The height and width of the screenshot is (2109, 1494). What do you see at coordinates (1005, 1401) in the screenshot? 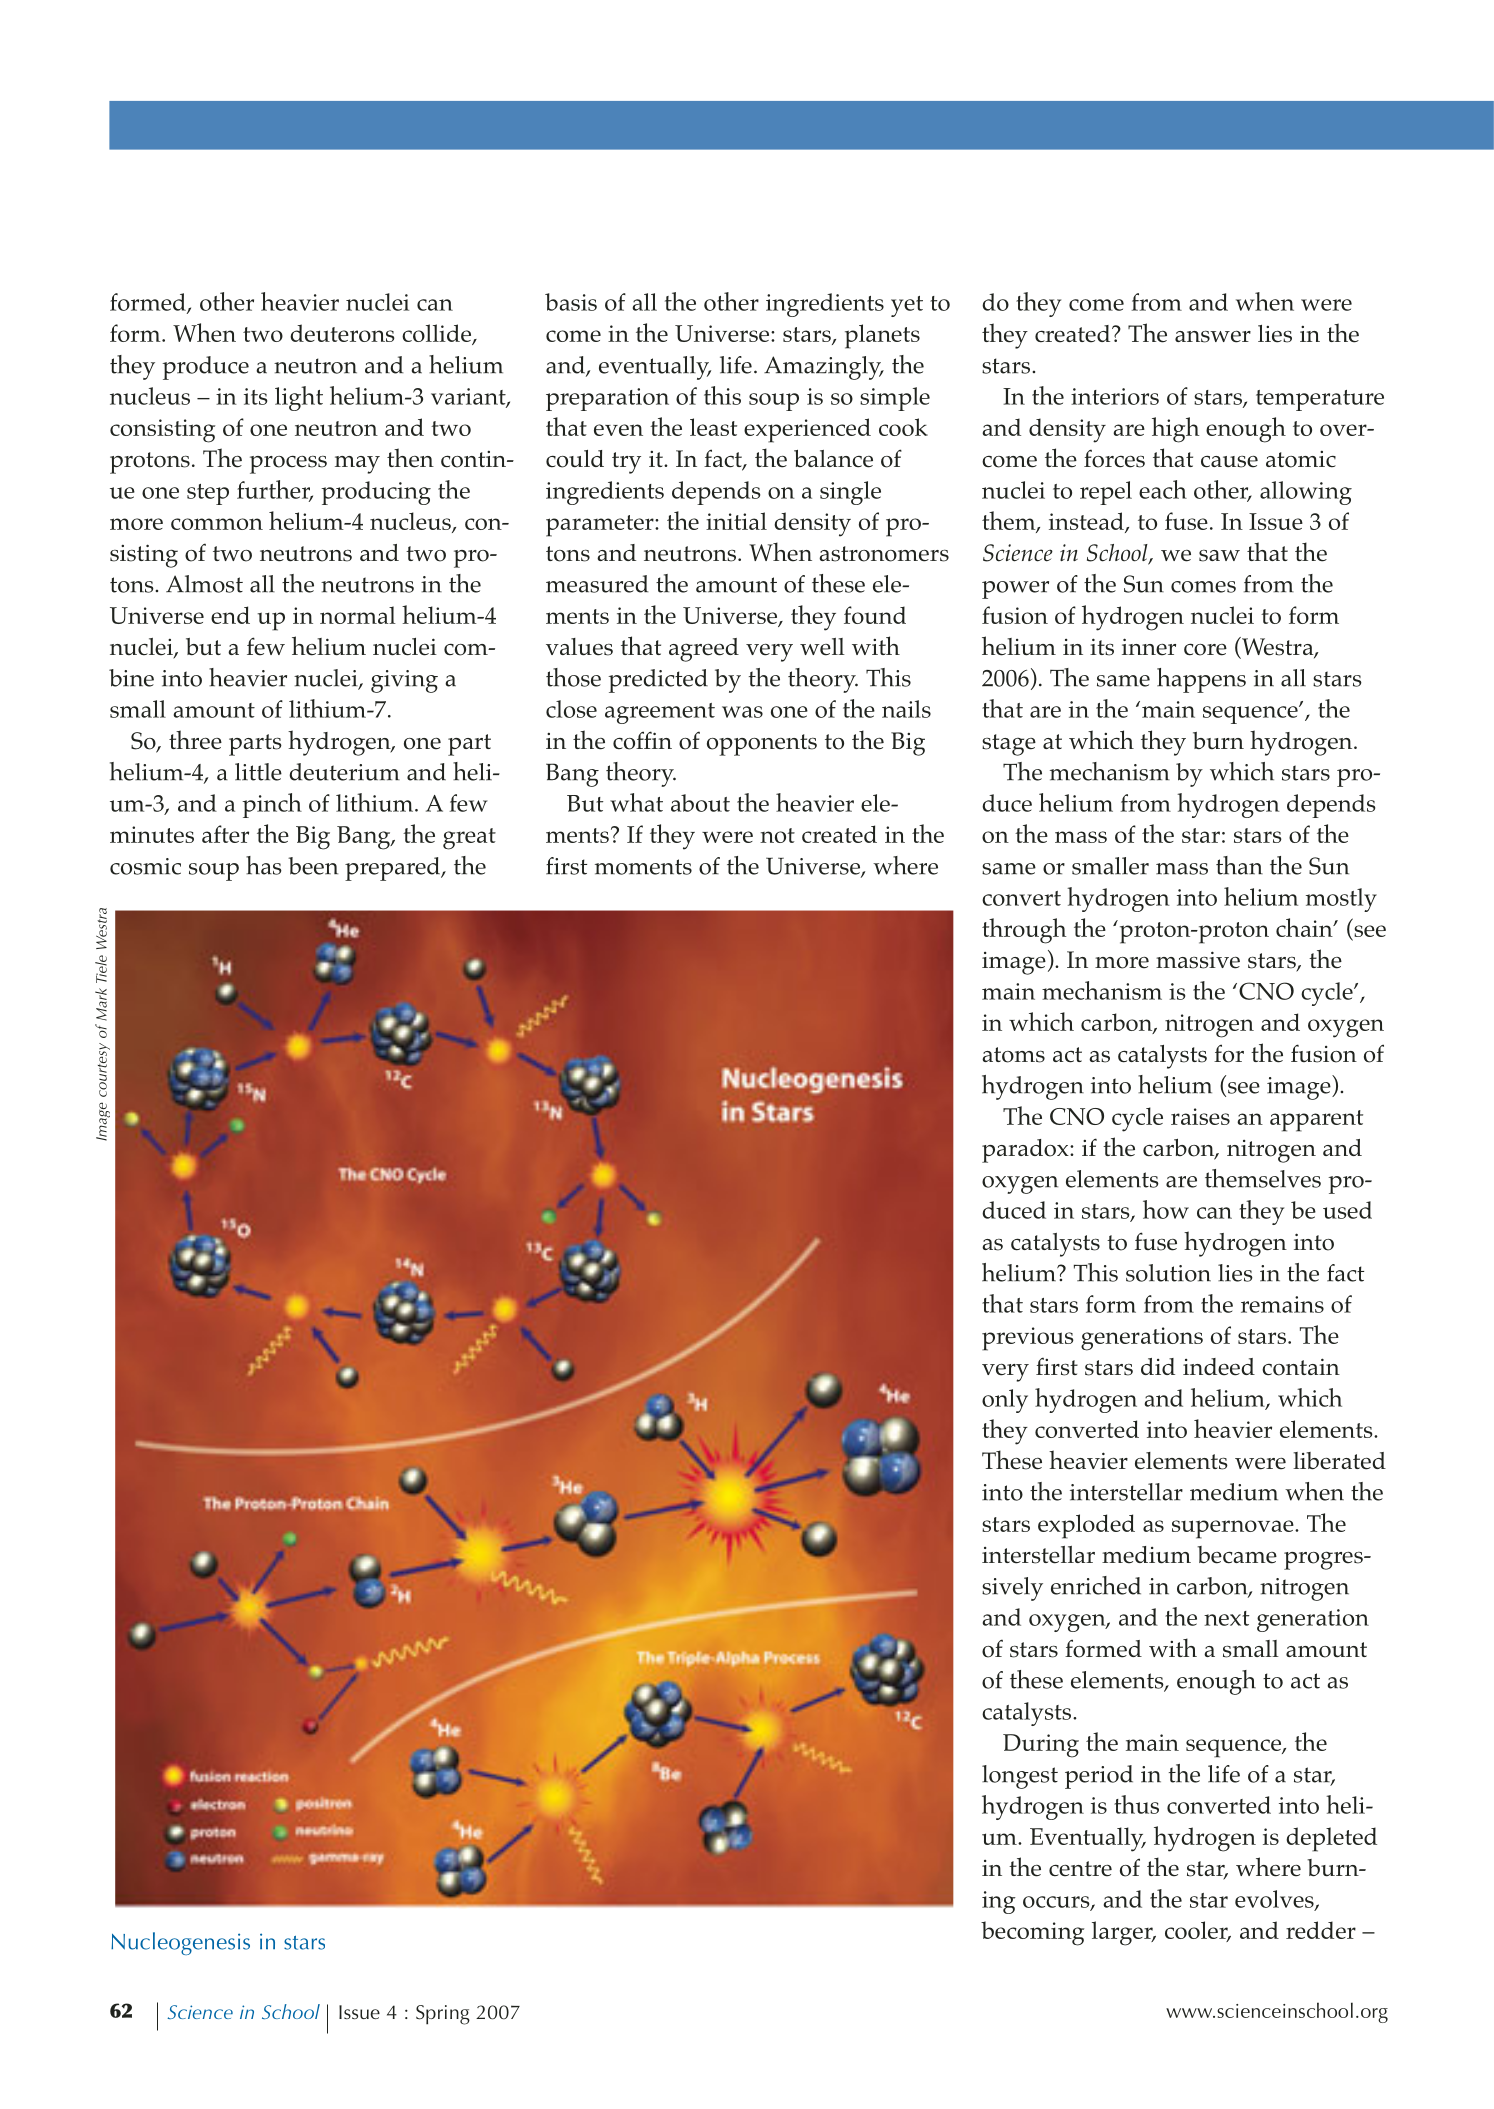
I see `only` at bounding box center [1005, 1401].
